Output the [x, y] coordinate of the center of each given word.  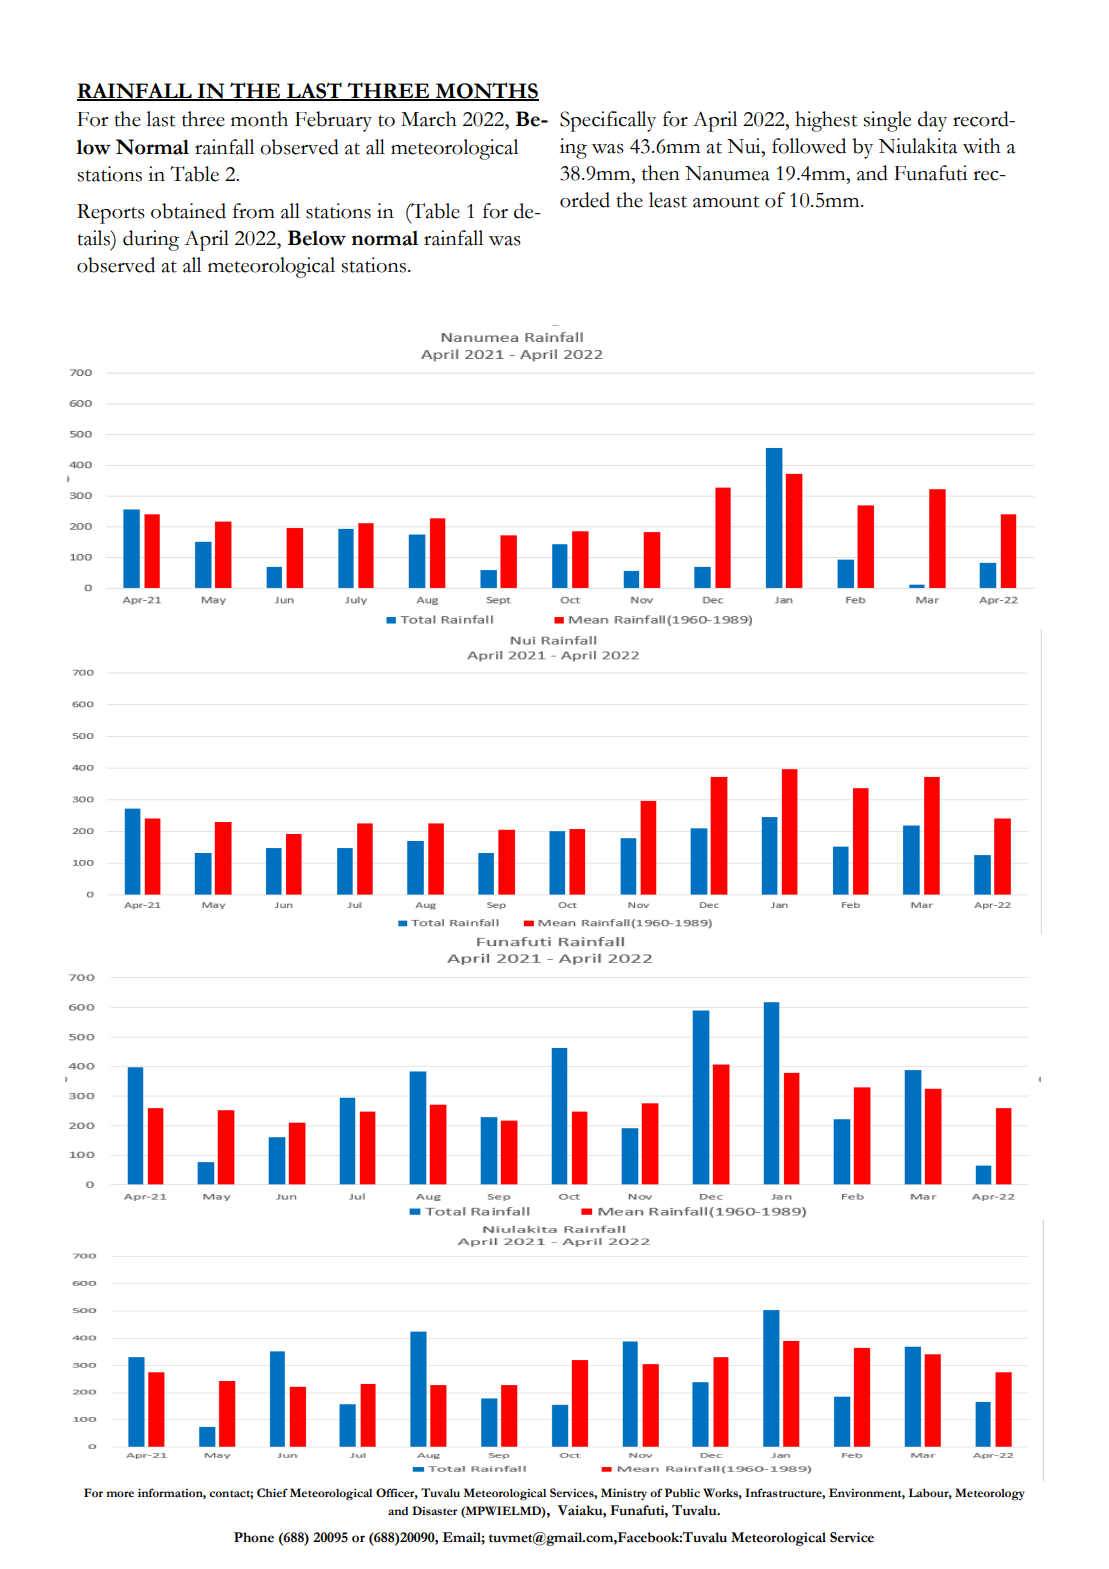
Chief [272, 1493]
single [887, 121]
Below [317, 238]
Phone [254, 1537]
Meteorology [990, 1494]
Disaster [434, 1511]
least [668, 200]
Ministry [624, 1494]
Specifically [608, 121]
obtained [188, 211]
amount [726, 202]
